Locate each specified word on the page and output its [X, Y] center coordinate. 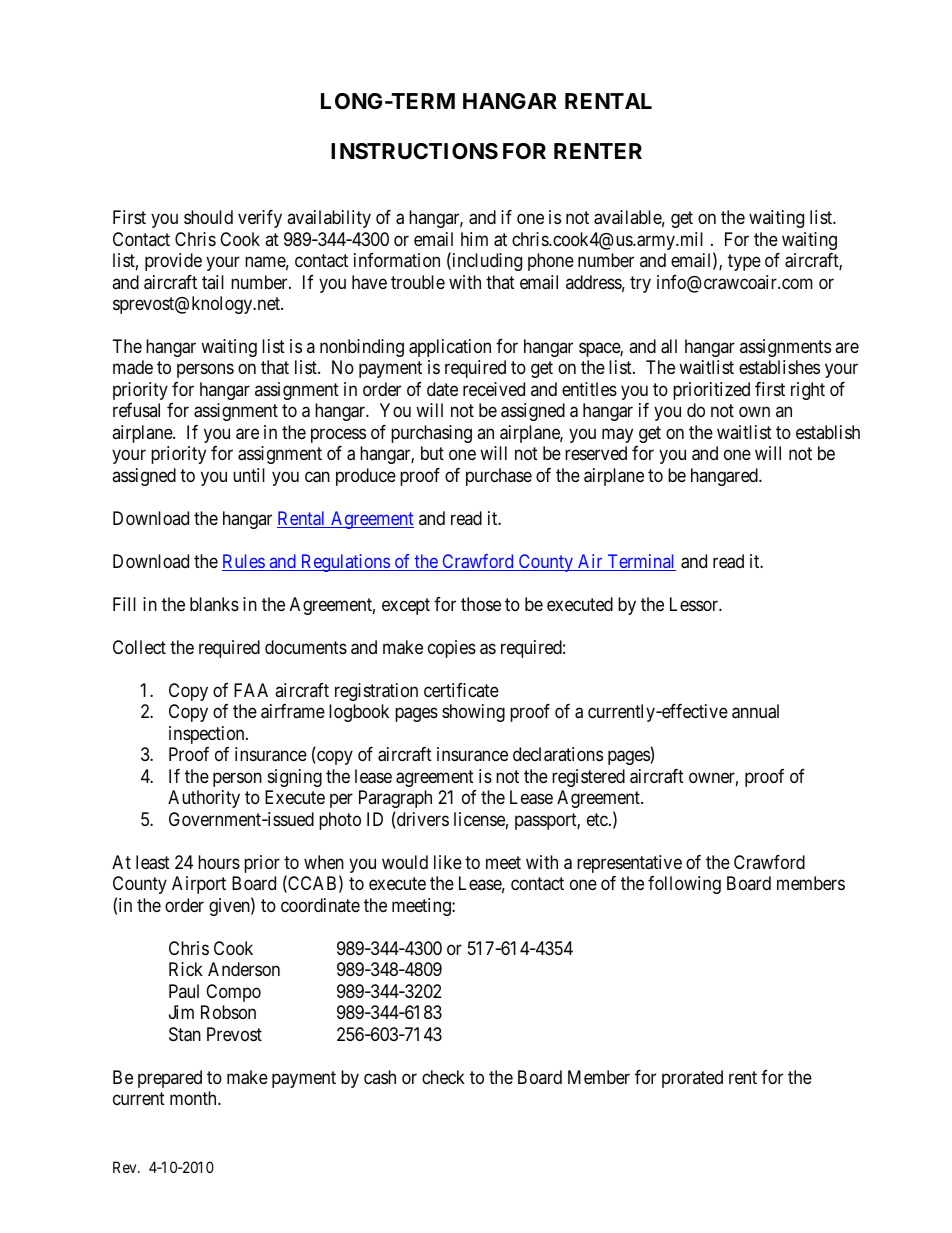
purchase [499, 477]
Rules [244, 562]
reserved [596, 453]
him [474, 239]
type [744, 262]
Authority [204, 799]
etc [598, 819]
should [208, 217]
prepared [170, 1079]
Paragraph [395, 799]
